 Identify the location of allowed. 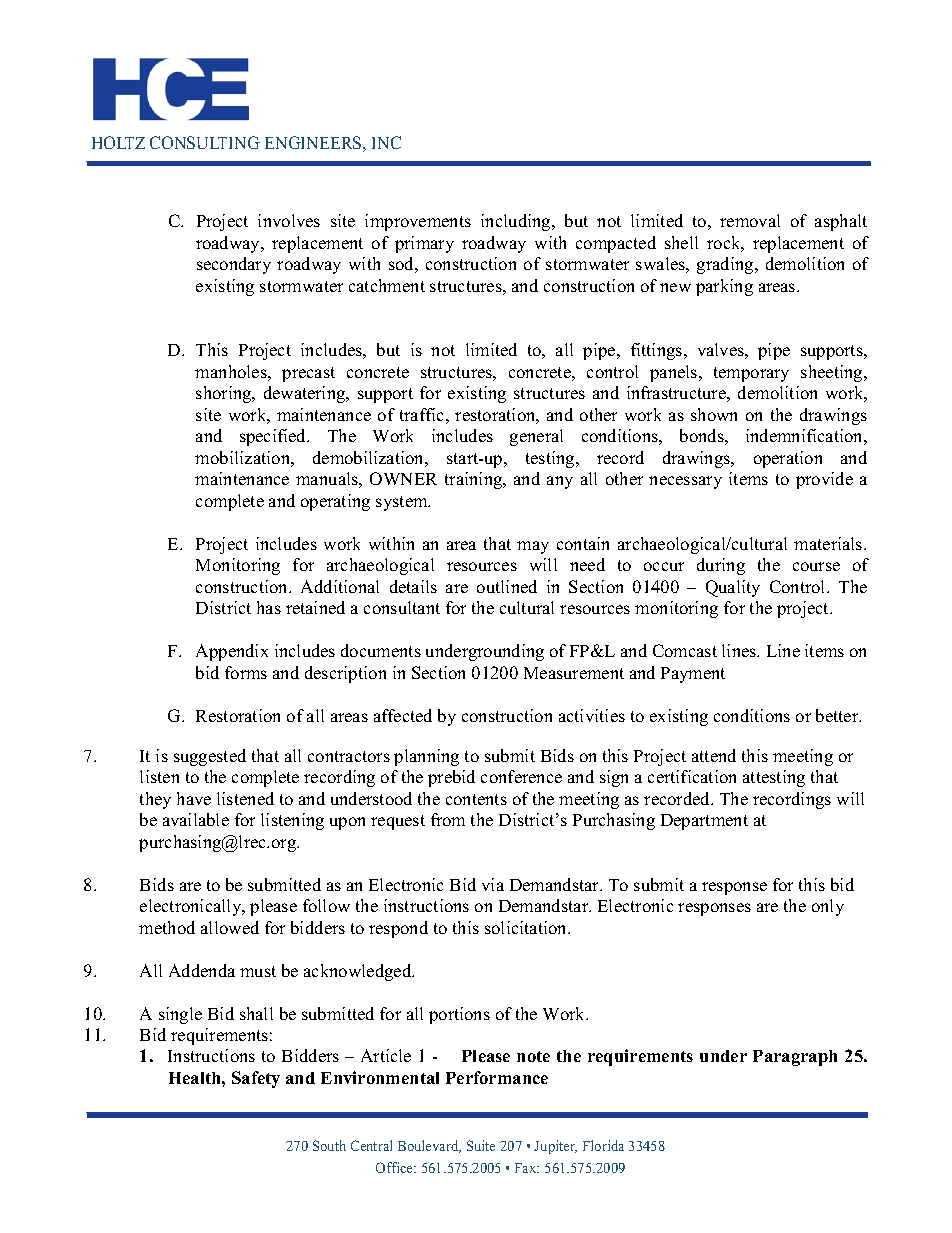
(230, 927).
